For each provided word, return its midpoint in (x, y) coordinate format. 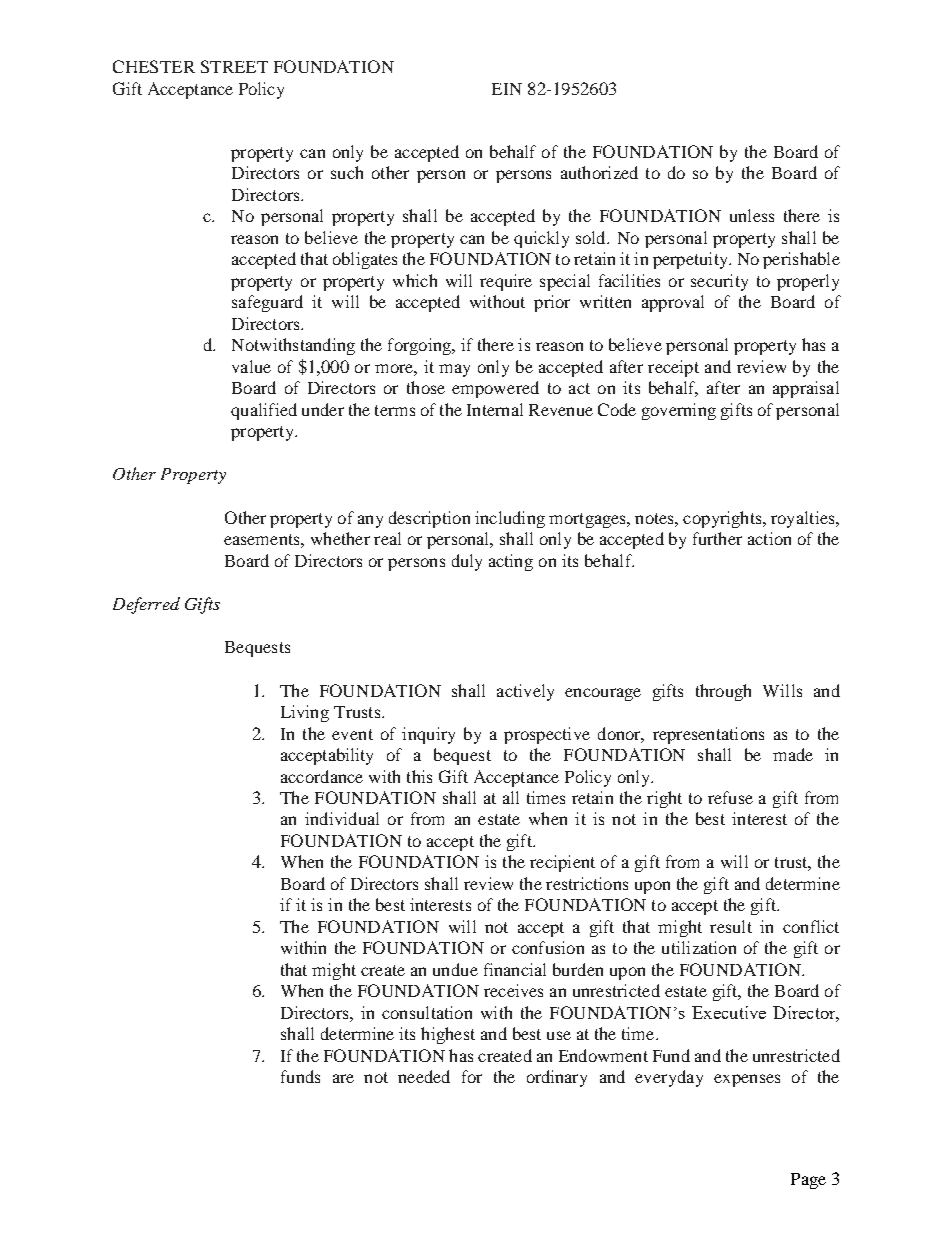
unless (752, 215)
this (419, 776)
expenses (747, 1080)
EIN (507, 89)
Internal (495, 409)
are (343, 1078)
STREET (234, 66)
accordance (322, 776)
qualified (264, 411)
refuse (730, 797)
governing (679, 411)
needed (424, 1076)
